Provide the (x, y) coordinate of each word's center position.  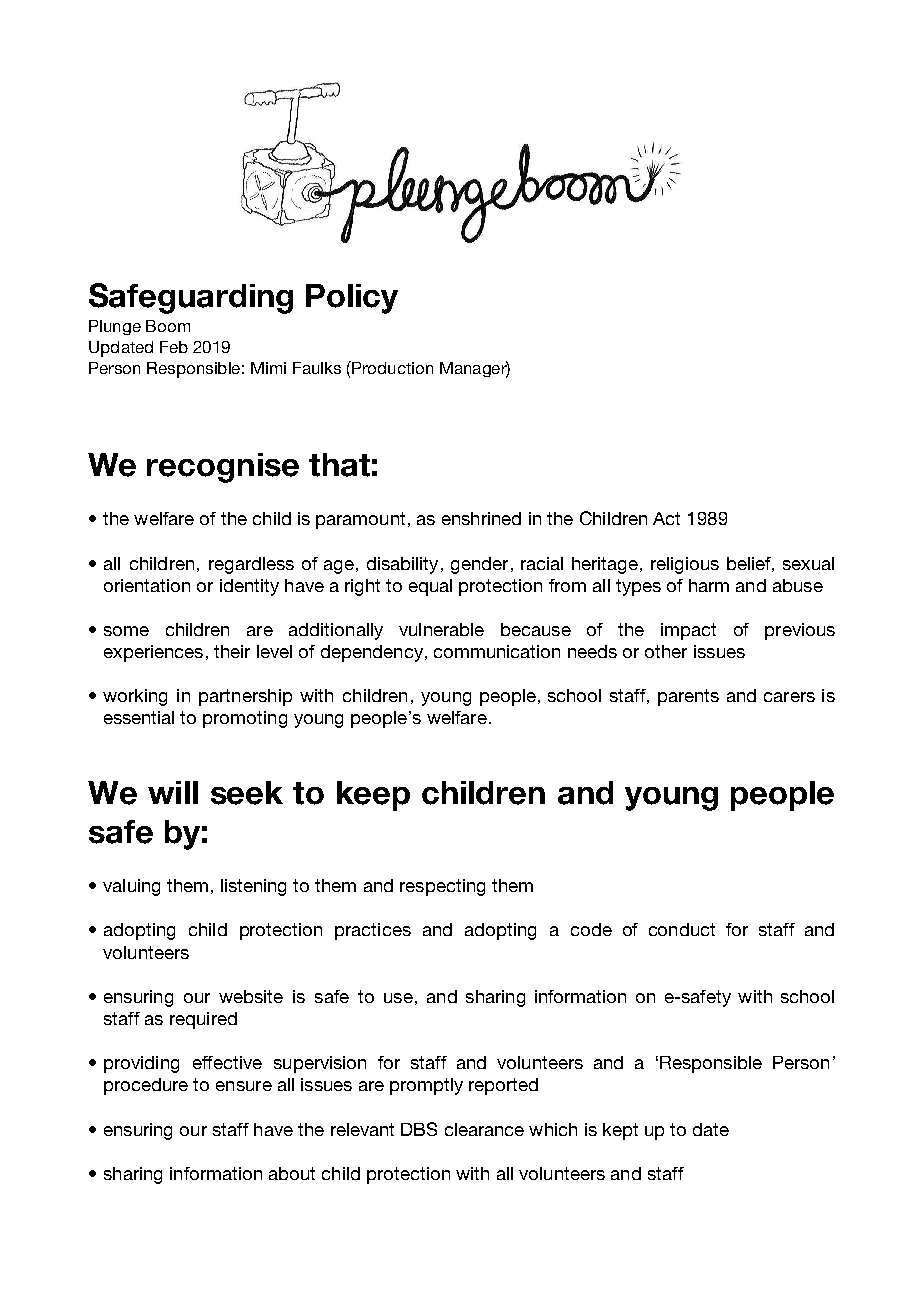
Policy (352, 299)
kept (620, 1131)
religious (685, 565)
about (292, 1173)
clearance (484, 1129)
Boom (168, 326)
